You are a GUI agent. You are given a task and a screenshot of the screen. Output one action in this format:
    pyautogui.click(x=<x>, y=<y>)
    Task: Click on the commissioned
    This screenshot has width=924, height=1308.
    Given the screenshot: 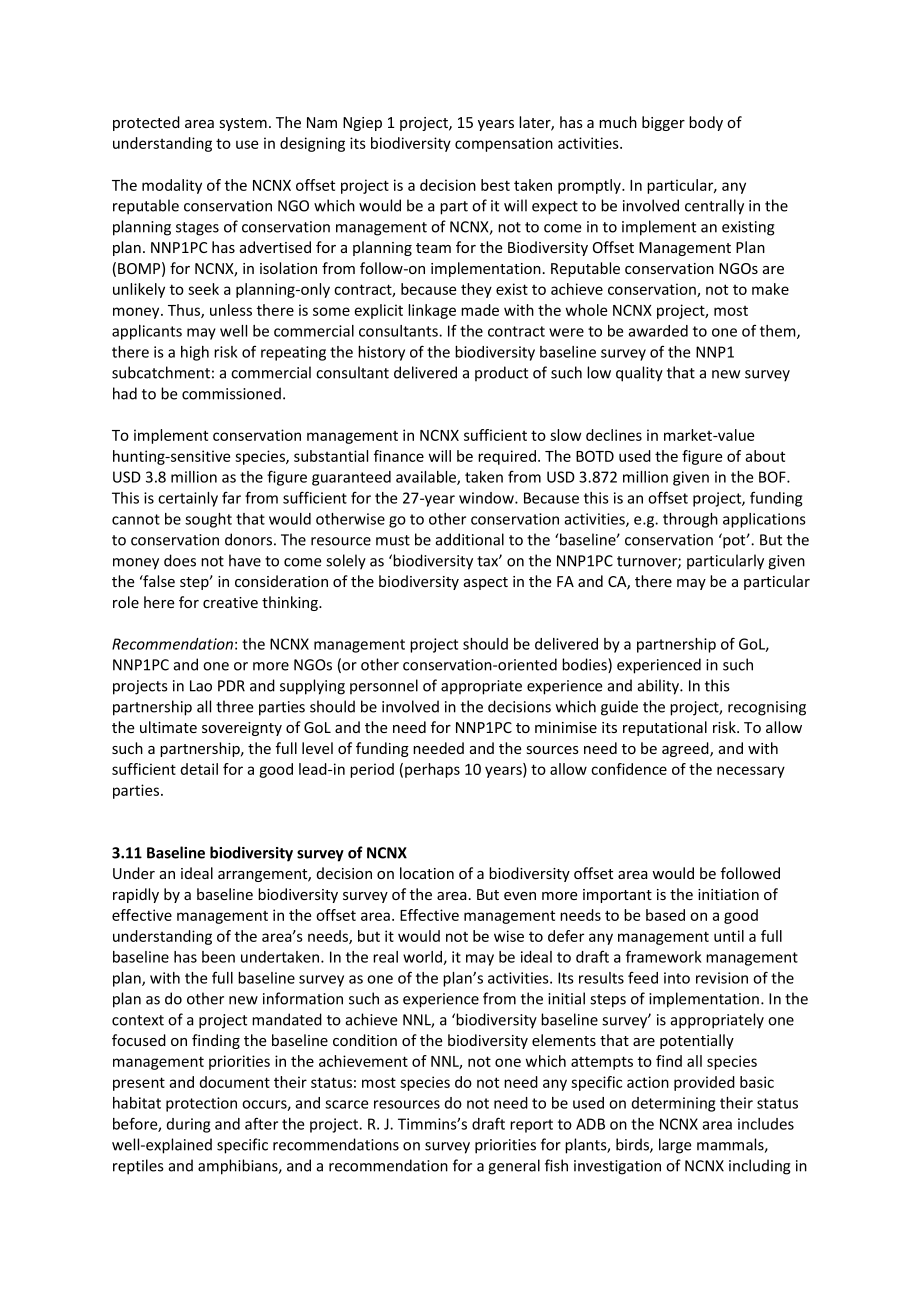 What is the action you would take?
    pyautogui.click(x=231, y=393)
